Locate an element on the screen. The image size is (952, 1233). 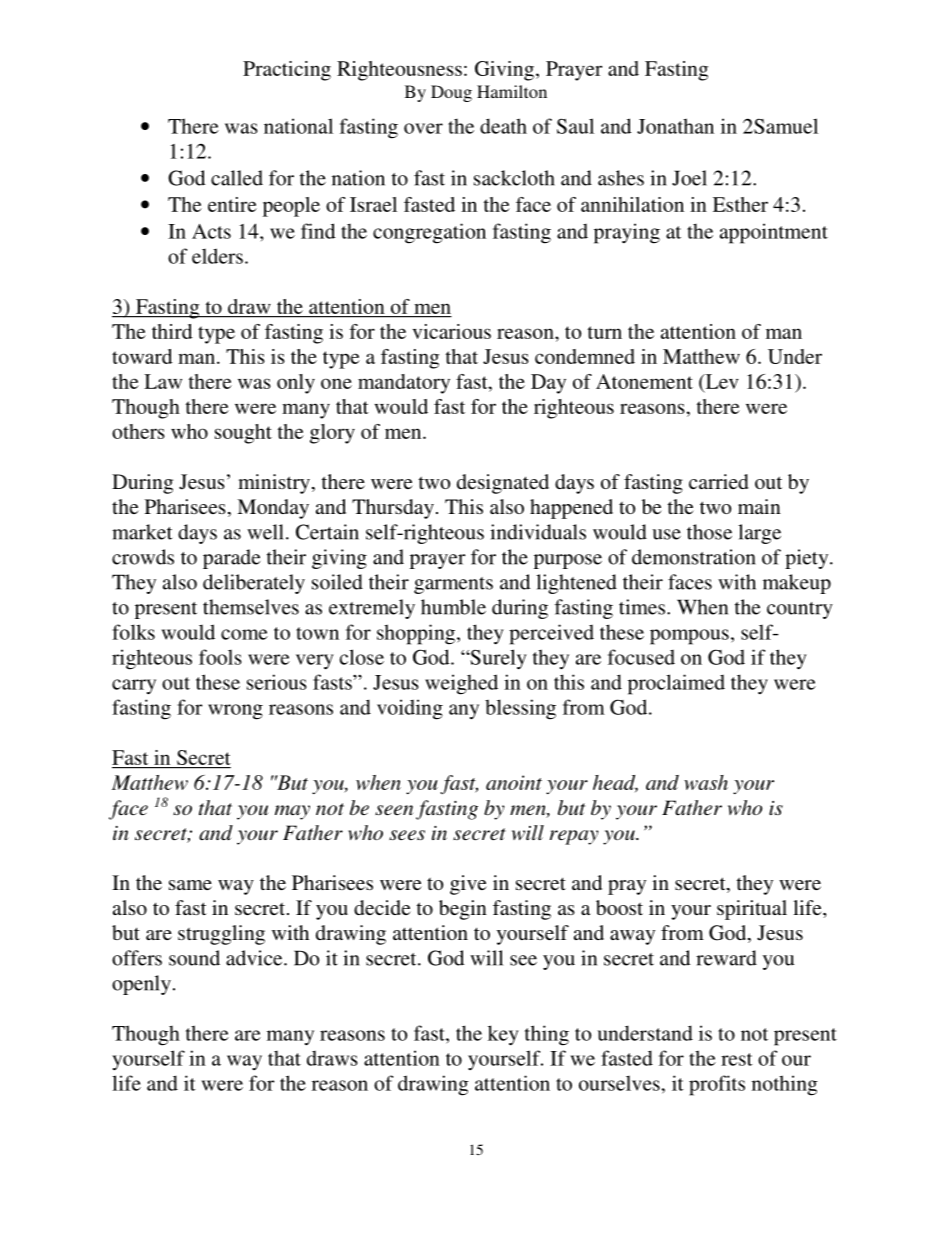
Jonathan is located at coordinates (675, 126).
